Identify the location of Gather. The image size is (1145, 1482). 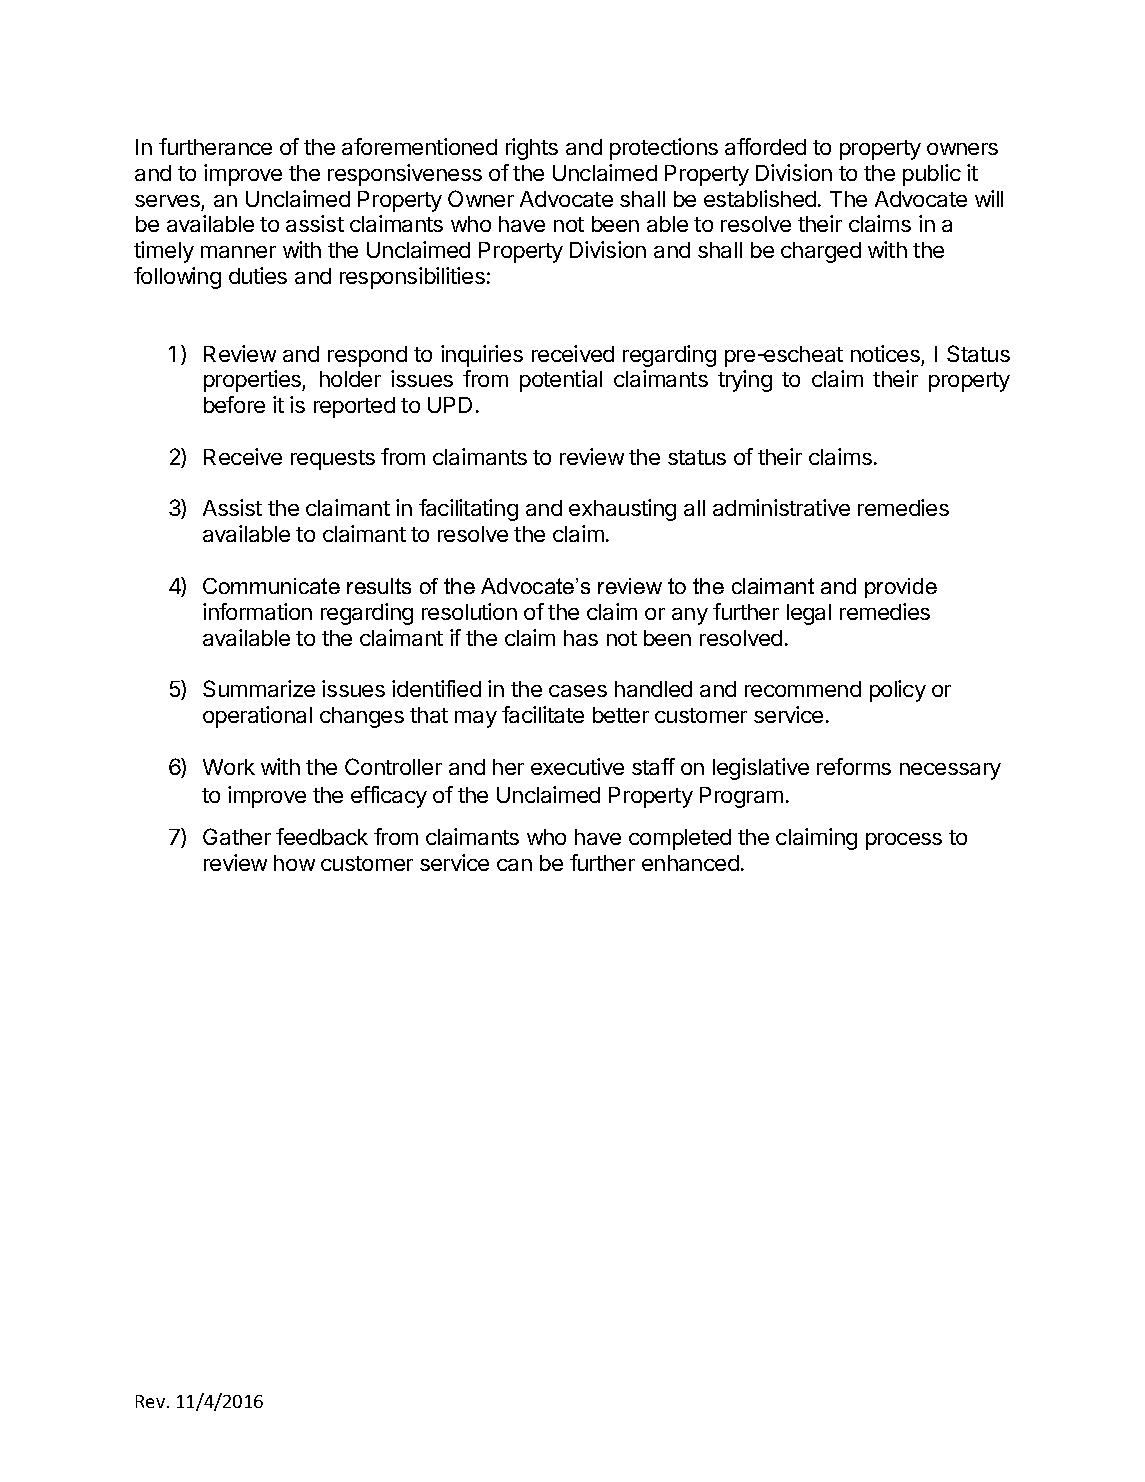
(237, 836).
